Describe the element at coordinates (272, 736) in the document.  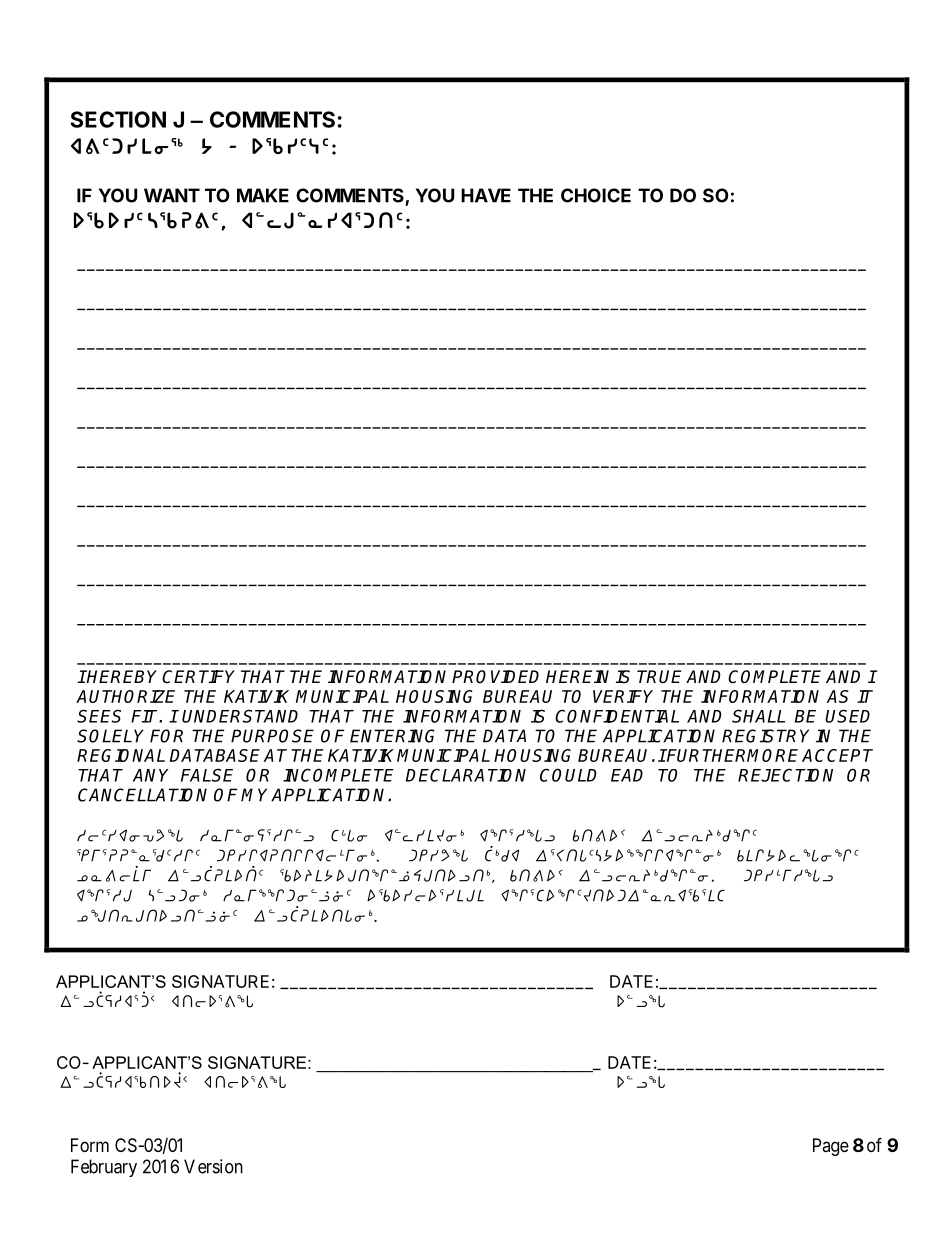
I see `PURPOSE` at that location.
